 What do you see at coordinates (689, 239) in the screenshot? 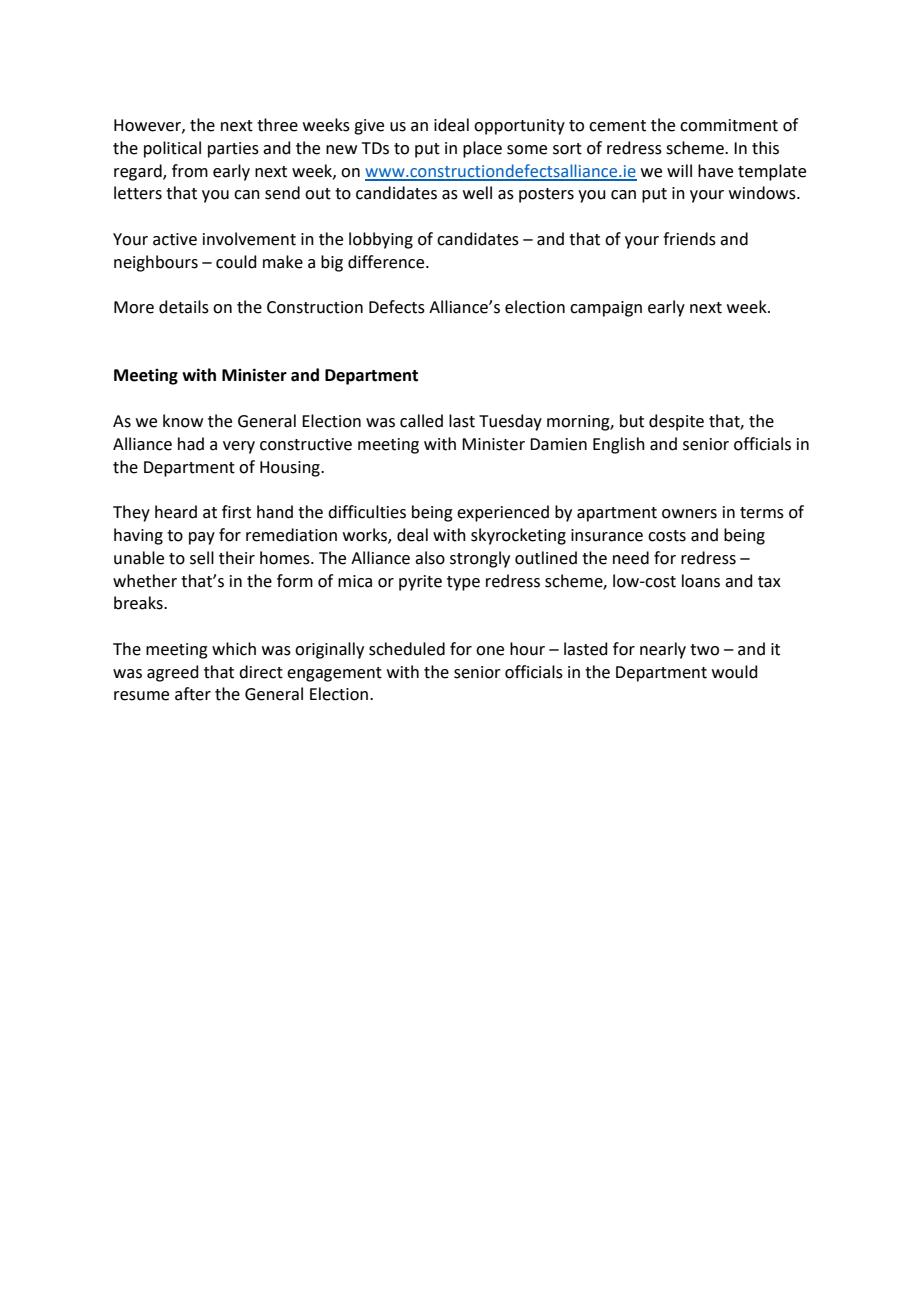
I see `friends` at bounding box center [689, 239].
